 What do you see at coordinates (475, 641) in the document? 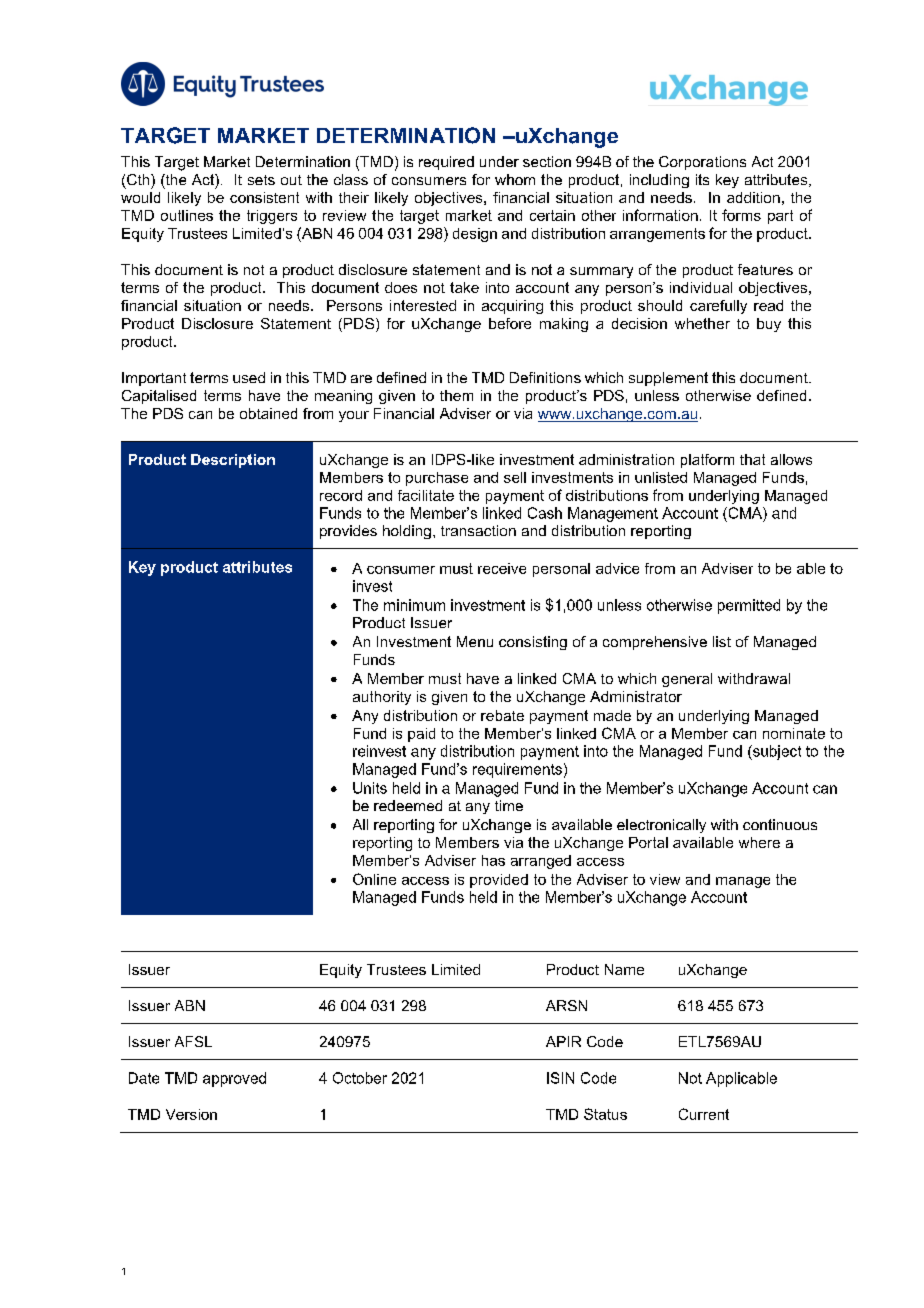
I see `Menu` at bounding box center [475, 641].
